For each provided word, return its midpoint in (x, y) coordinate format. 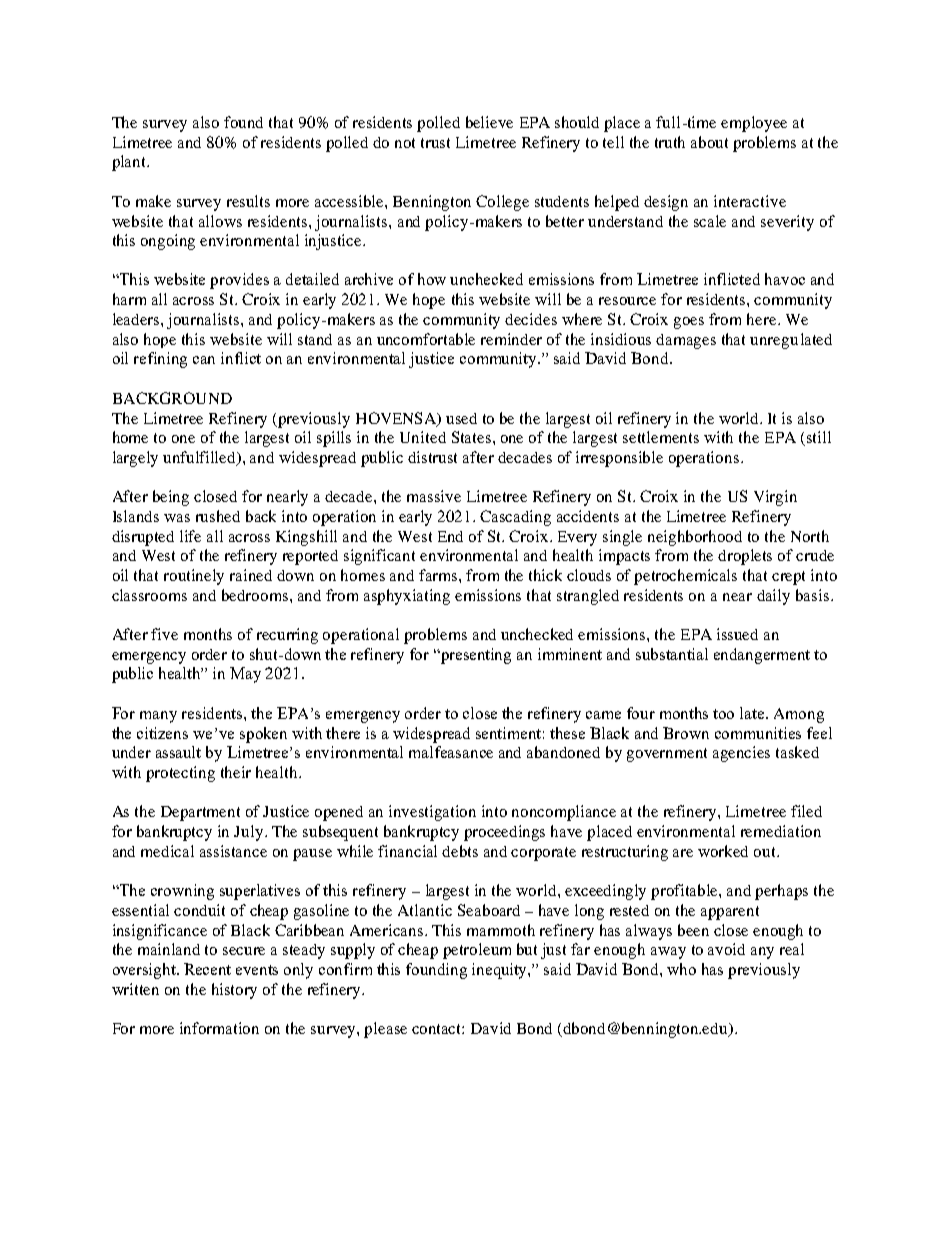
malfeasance (451, 752)
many (158, 717)
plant (130, 163)
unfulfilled (201, 458)
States (473, 437)
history (234, 991)
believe (489, 122)
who (681, 969)
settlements (661, 437)
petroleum (477, 951)
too (723, 714)
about (709, 142)
